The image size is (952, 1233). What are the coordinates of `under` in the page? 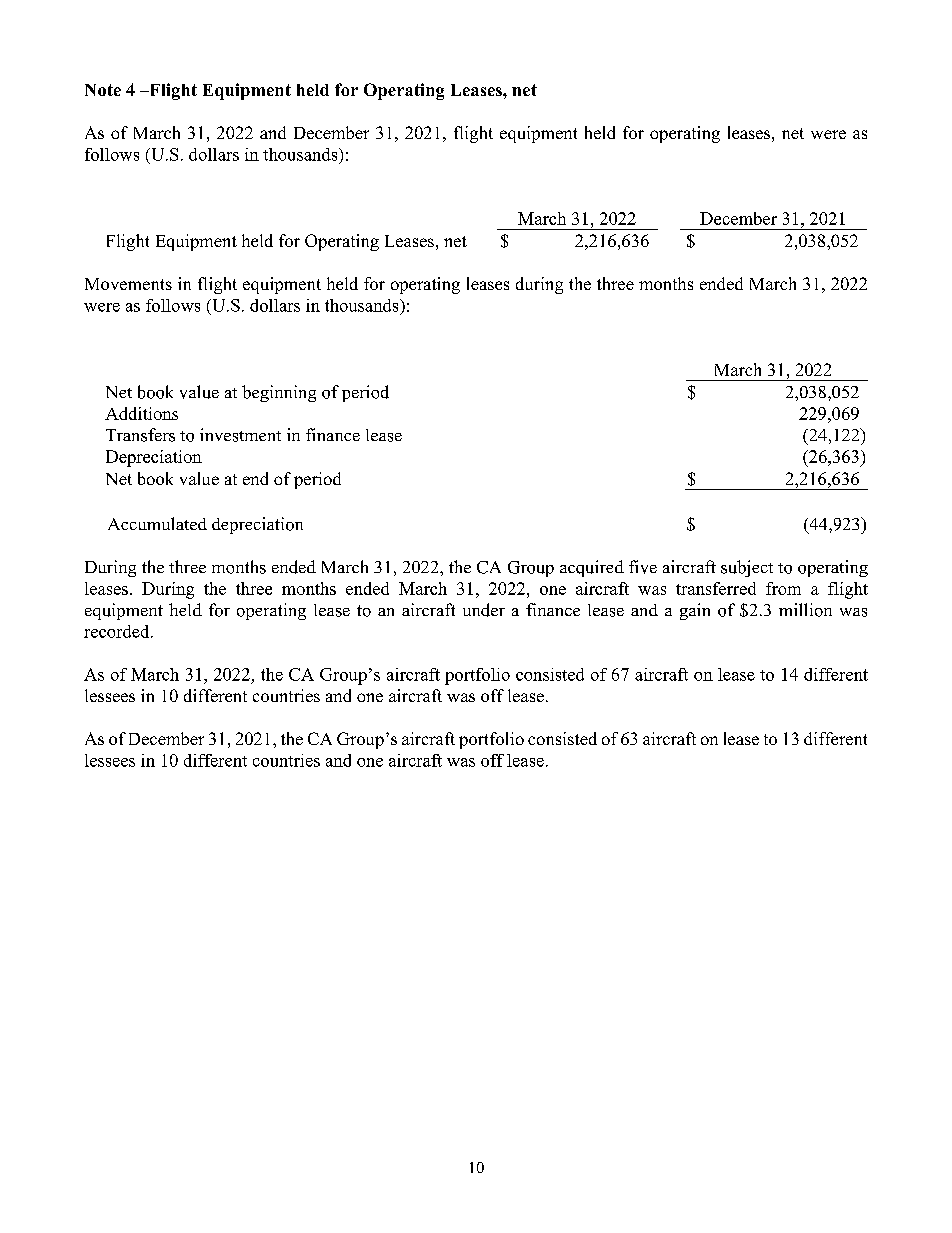 It's located at (484, 610).
